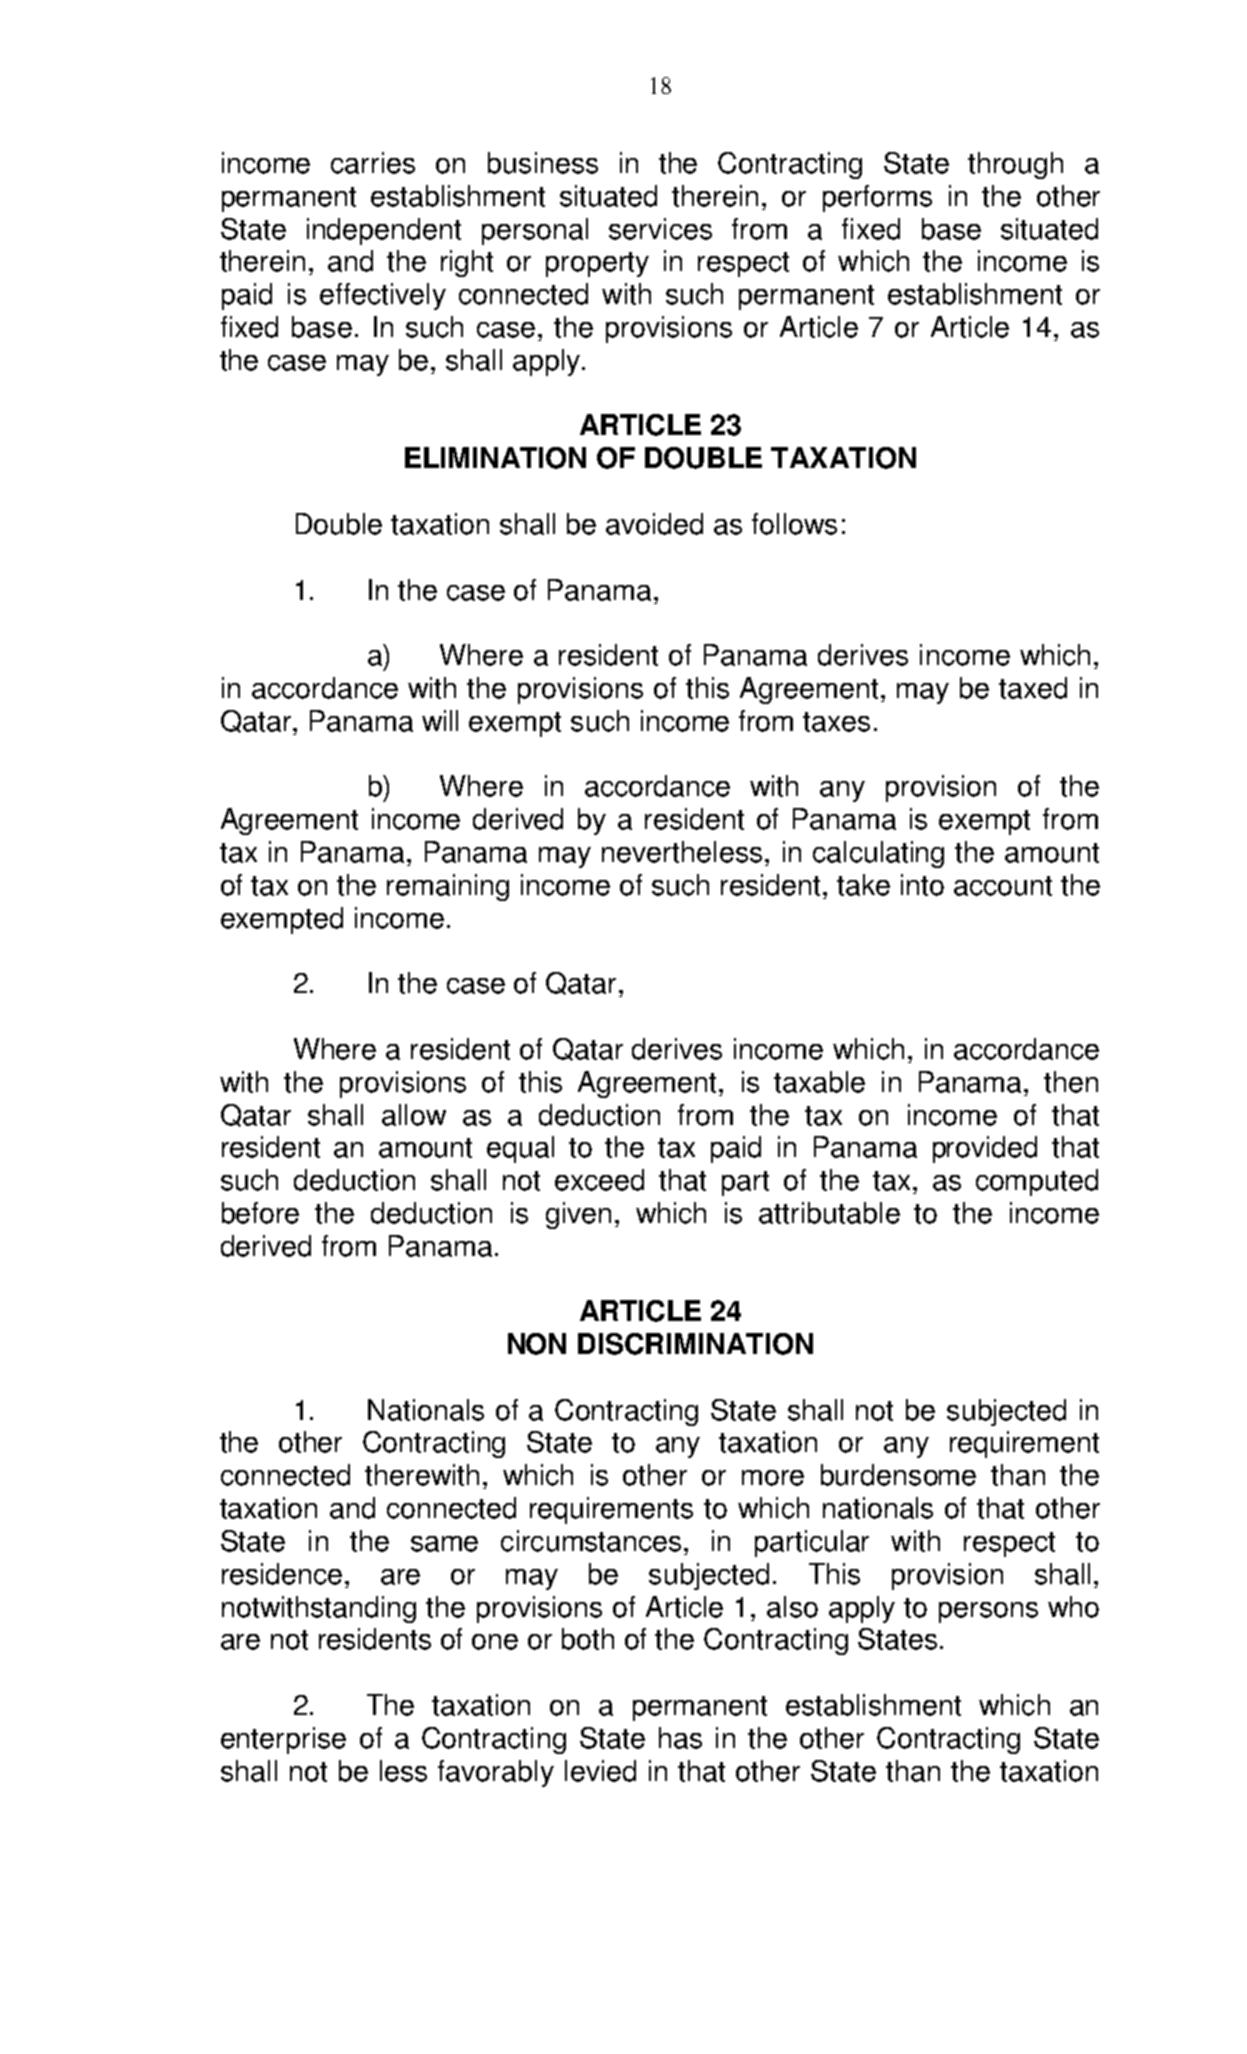 This page has width=1247, height=2054. Describe the element at coordinates (819, 1082) in the page. I see `taxable` at that location.
